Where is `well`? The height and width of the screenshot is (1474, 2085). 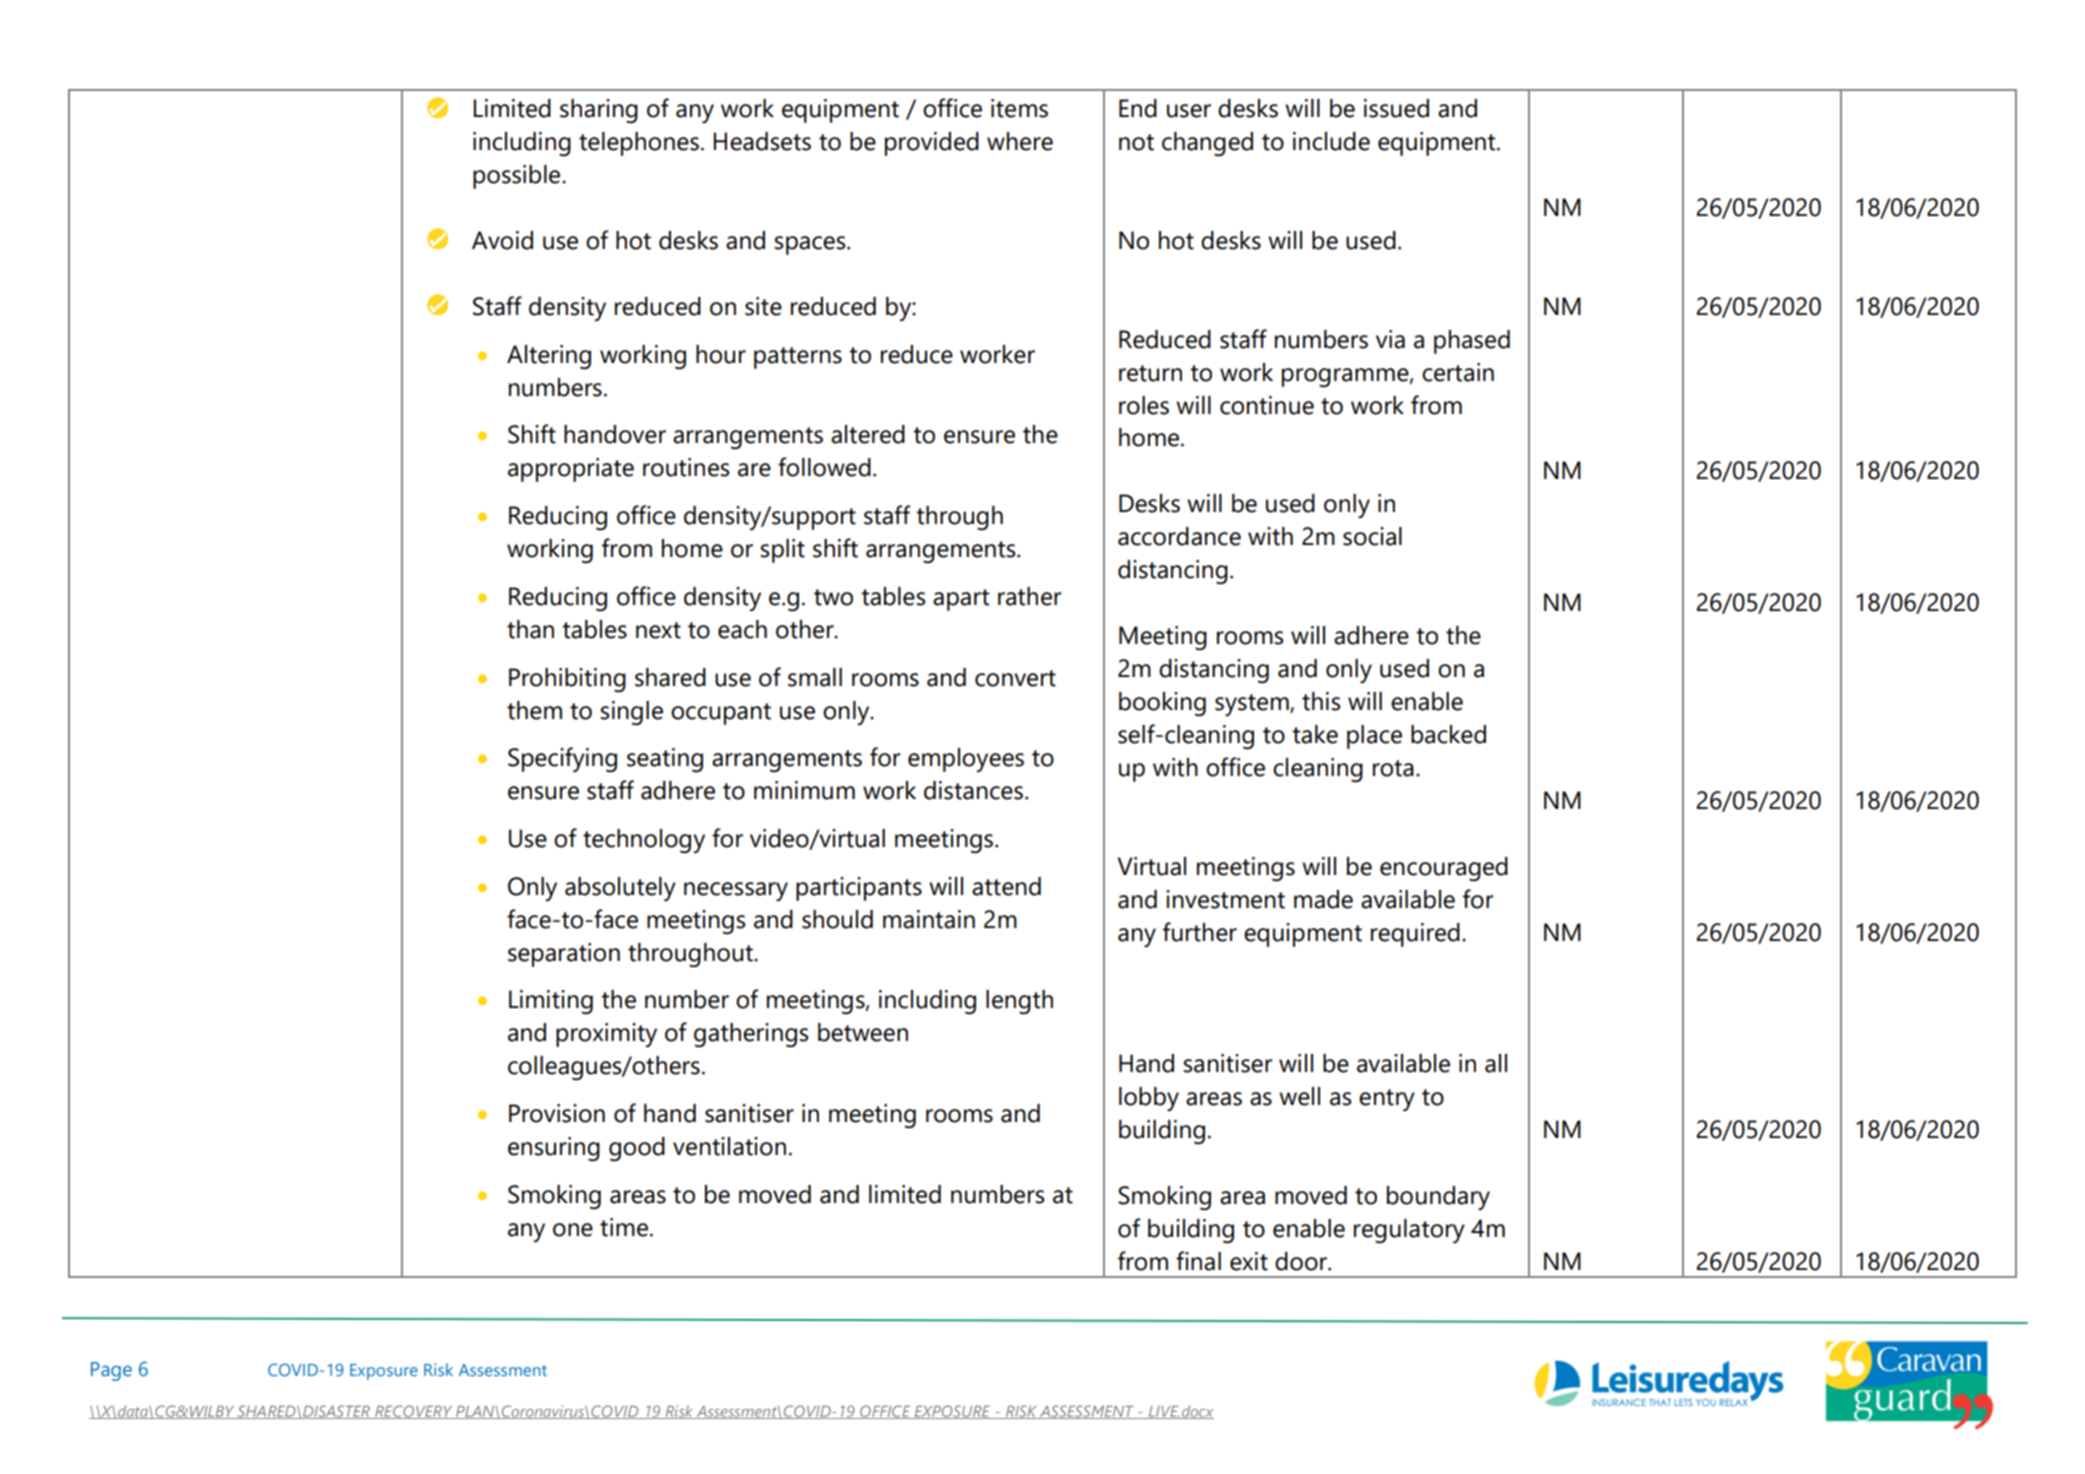 well is located at coordinates (1299, 1096).
